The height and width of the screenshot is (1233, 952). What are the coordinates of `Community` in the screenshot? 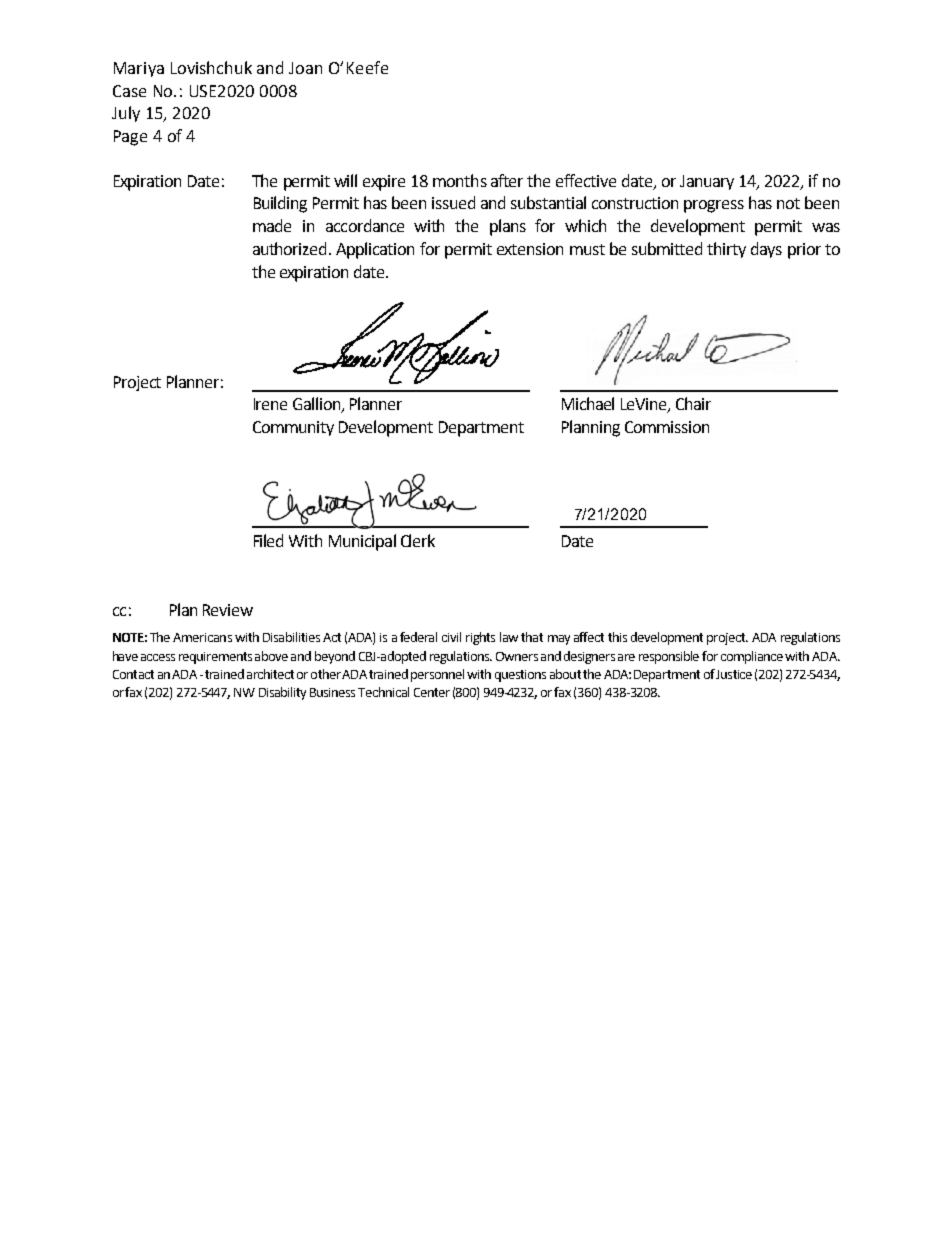 It's located at (293, 428).
